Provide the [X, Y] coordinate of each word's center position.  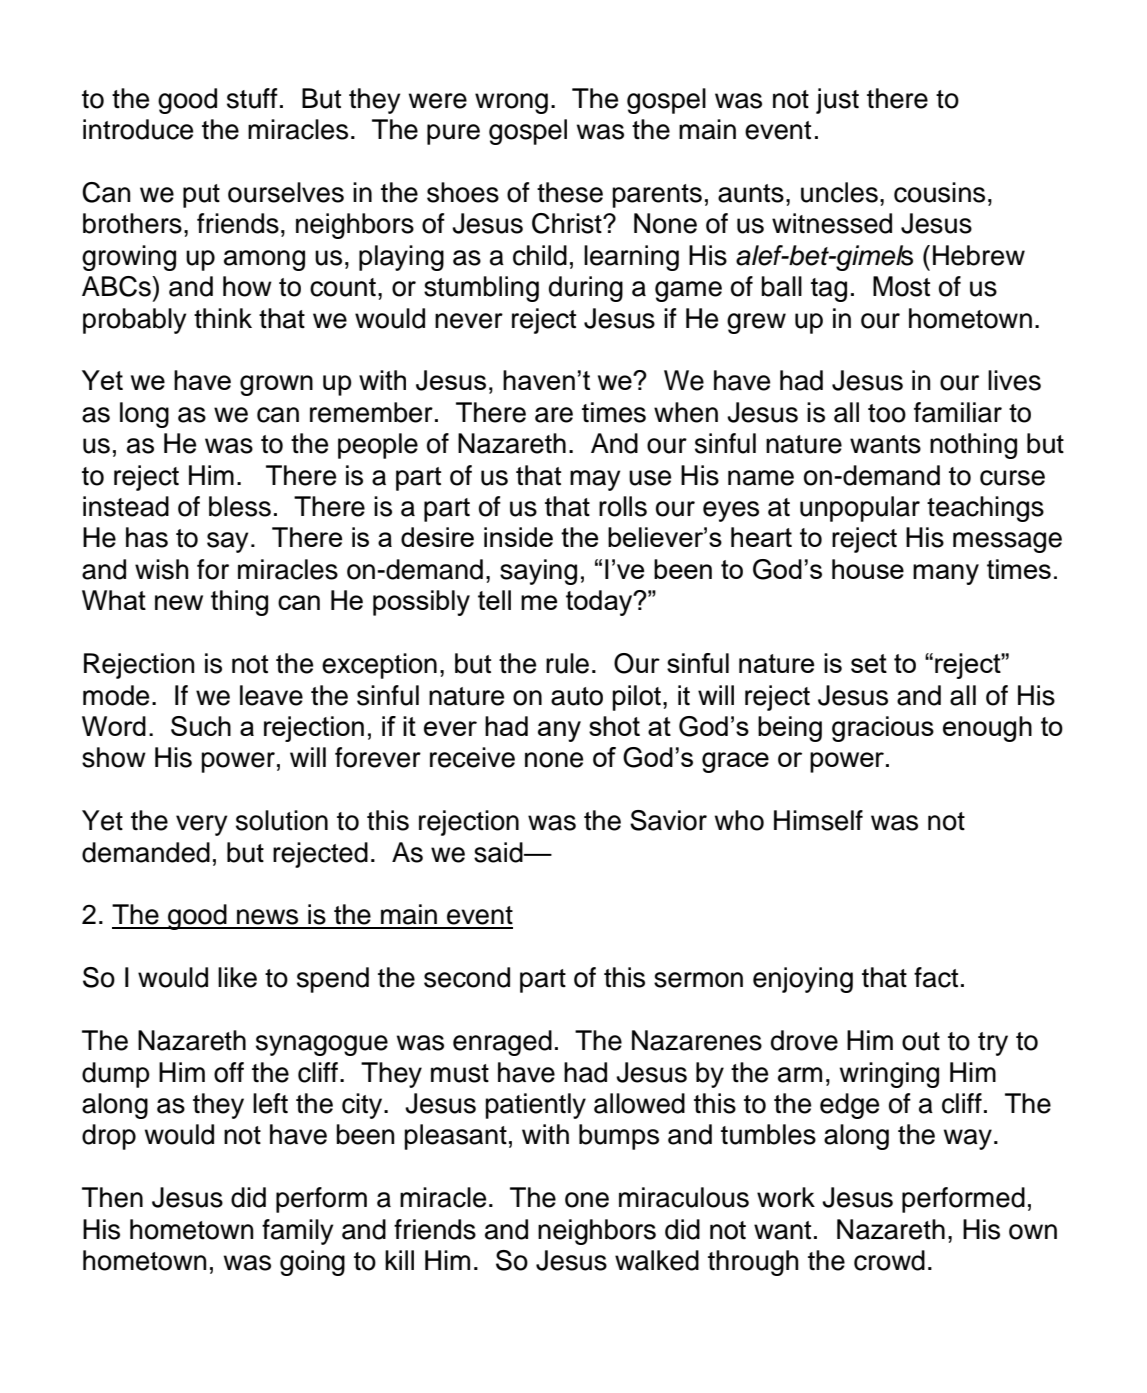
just [837, 101]
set [869, 663]
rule [567, 663]
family [298, 1232]
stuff [252, 98]
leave [271, 695]
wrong [511, 103]
